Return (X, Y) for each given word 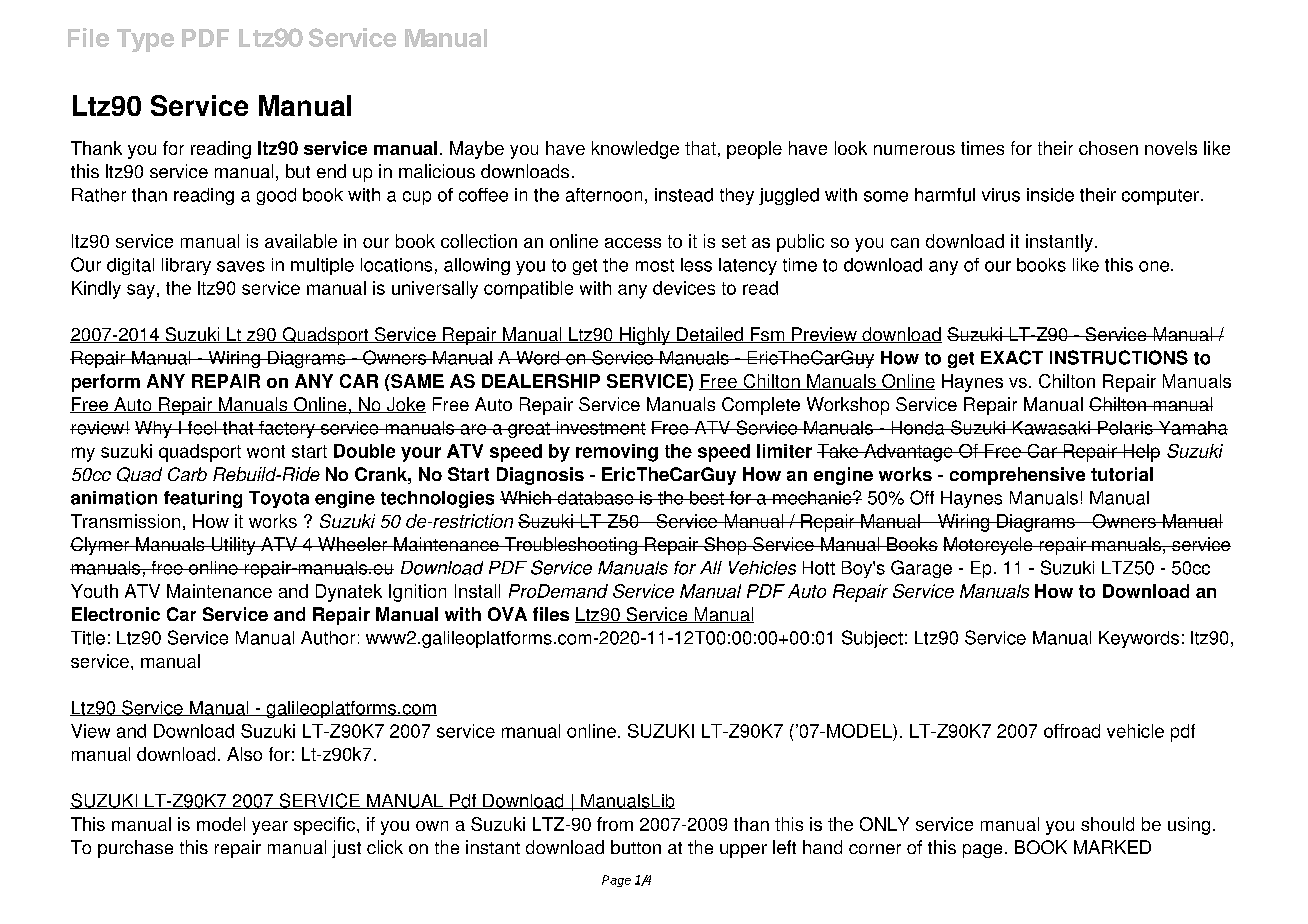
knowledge (635, 150)
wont (266, 451)
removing (617, 453)
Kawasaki (1051, 428)
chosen (1108, 148)
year (270, 828)
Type (145, 40)
